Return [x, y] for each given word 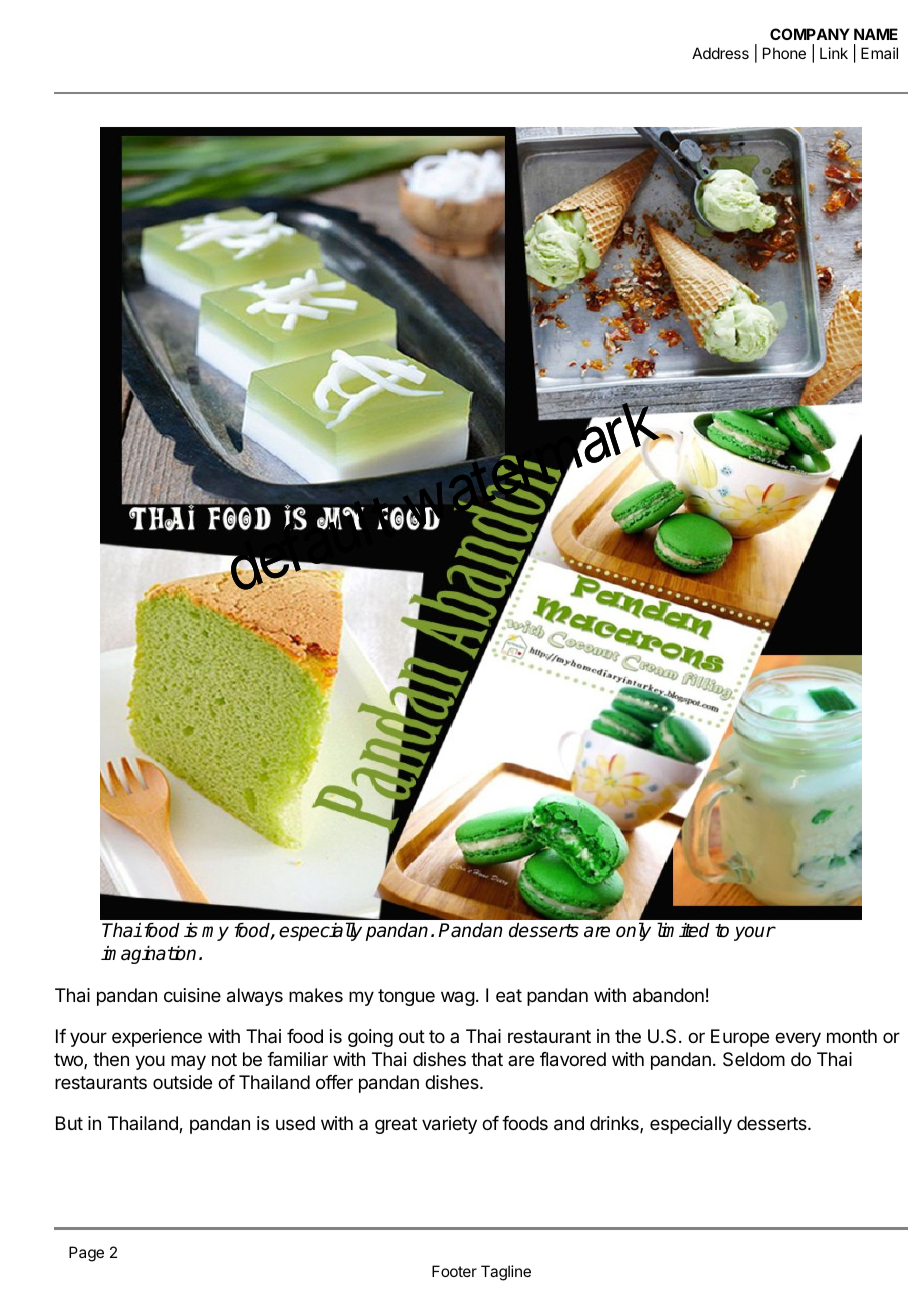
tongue [406, 997]
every [798, 1039]
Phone [784, 53]
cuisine [192, 995]
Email [879, 53]
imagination [148, 955]
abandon [668, 995]
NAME [876, 34]
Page [86, 1254]
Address [720, 53]
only [633, 931]
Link [834, 53]
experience [157, 1038]
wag [458, 998]
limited [683, 930]
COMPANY [810, 34]
